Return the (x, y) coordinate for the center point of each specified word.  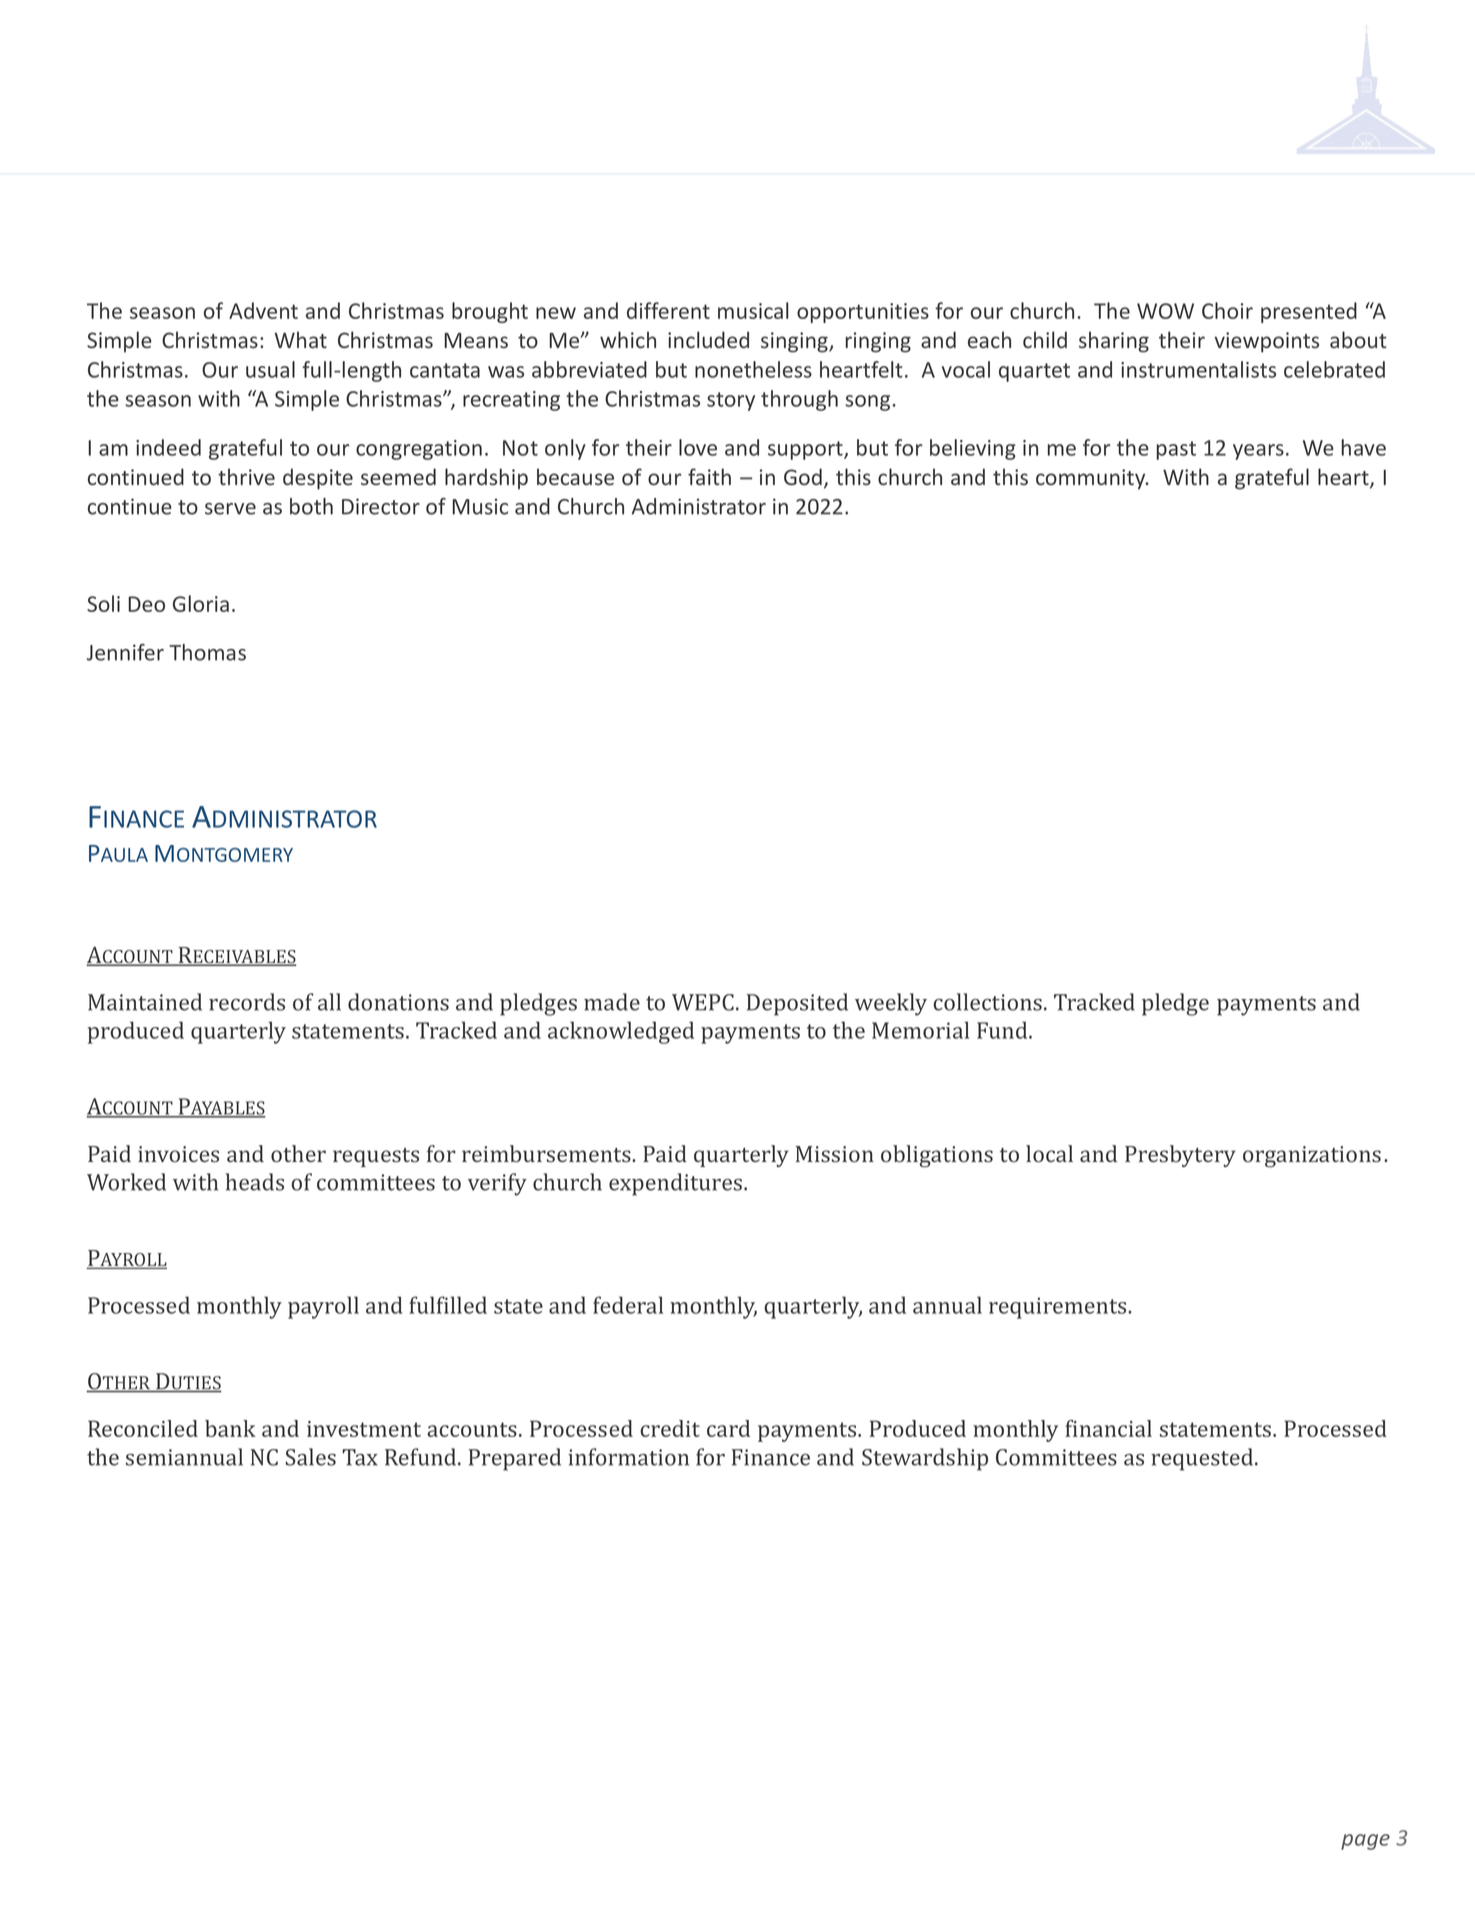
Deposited (797, 1004)
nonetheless (753, 369)
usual (270, 369)
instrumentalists (1198, 369)
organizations (1312, 1157)
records (247, 1002)
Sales (311, 1457)
